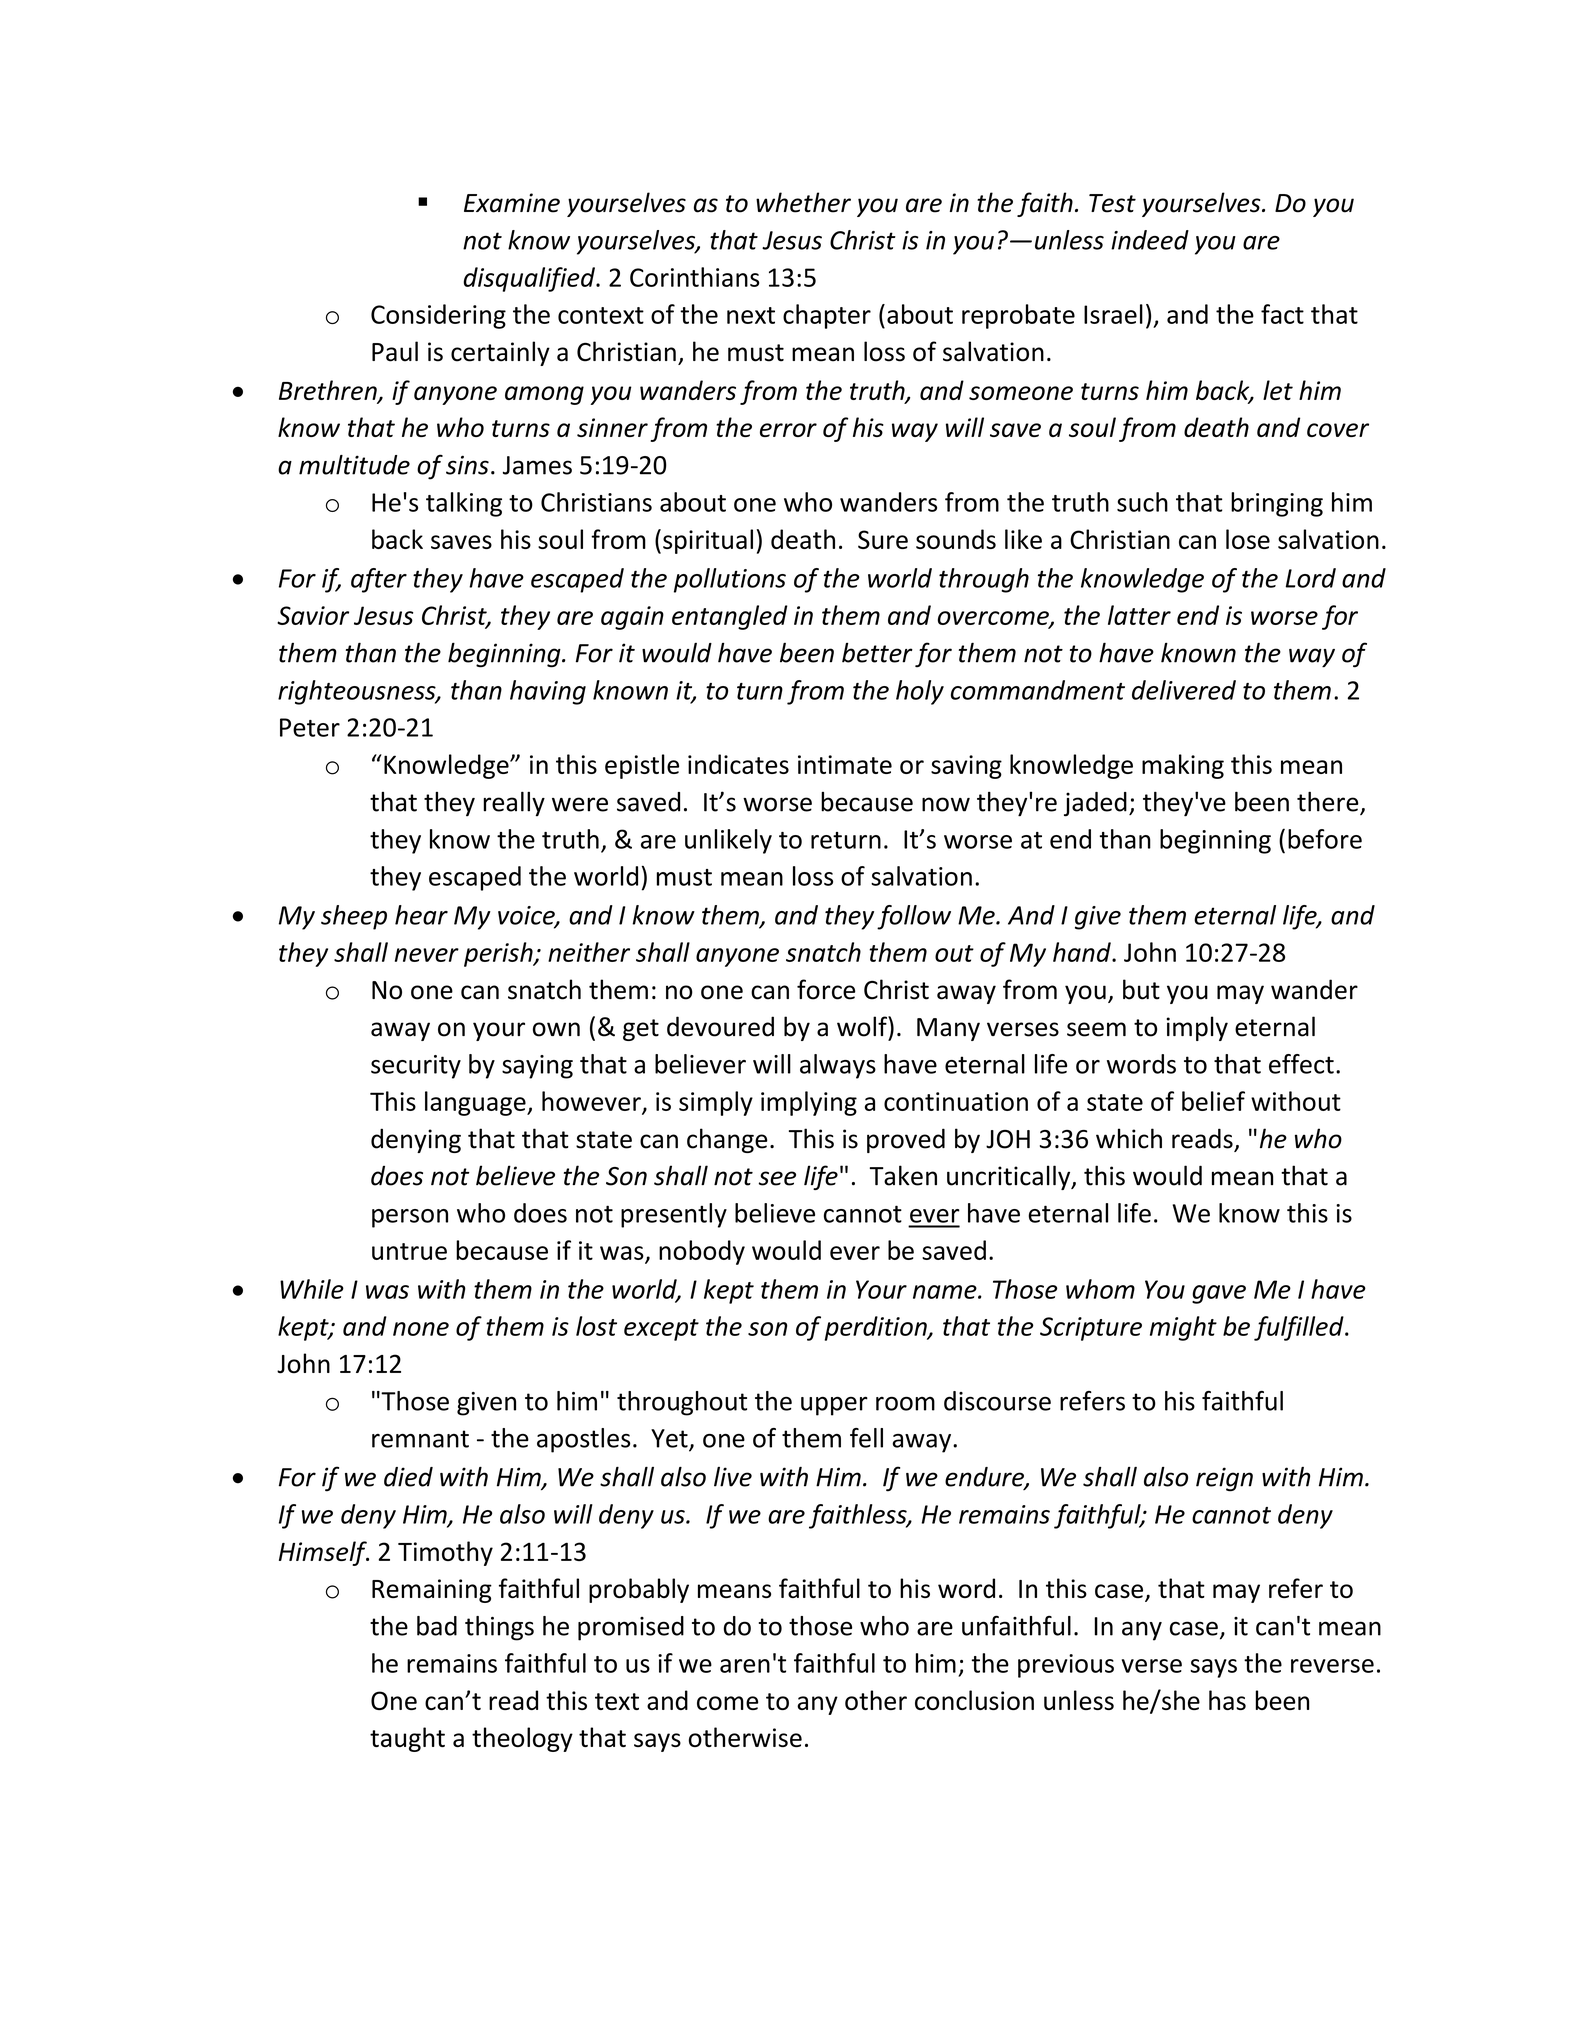  Describe the element at coordinates (1150, 240) in the image. I see `indeed` at that location.
